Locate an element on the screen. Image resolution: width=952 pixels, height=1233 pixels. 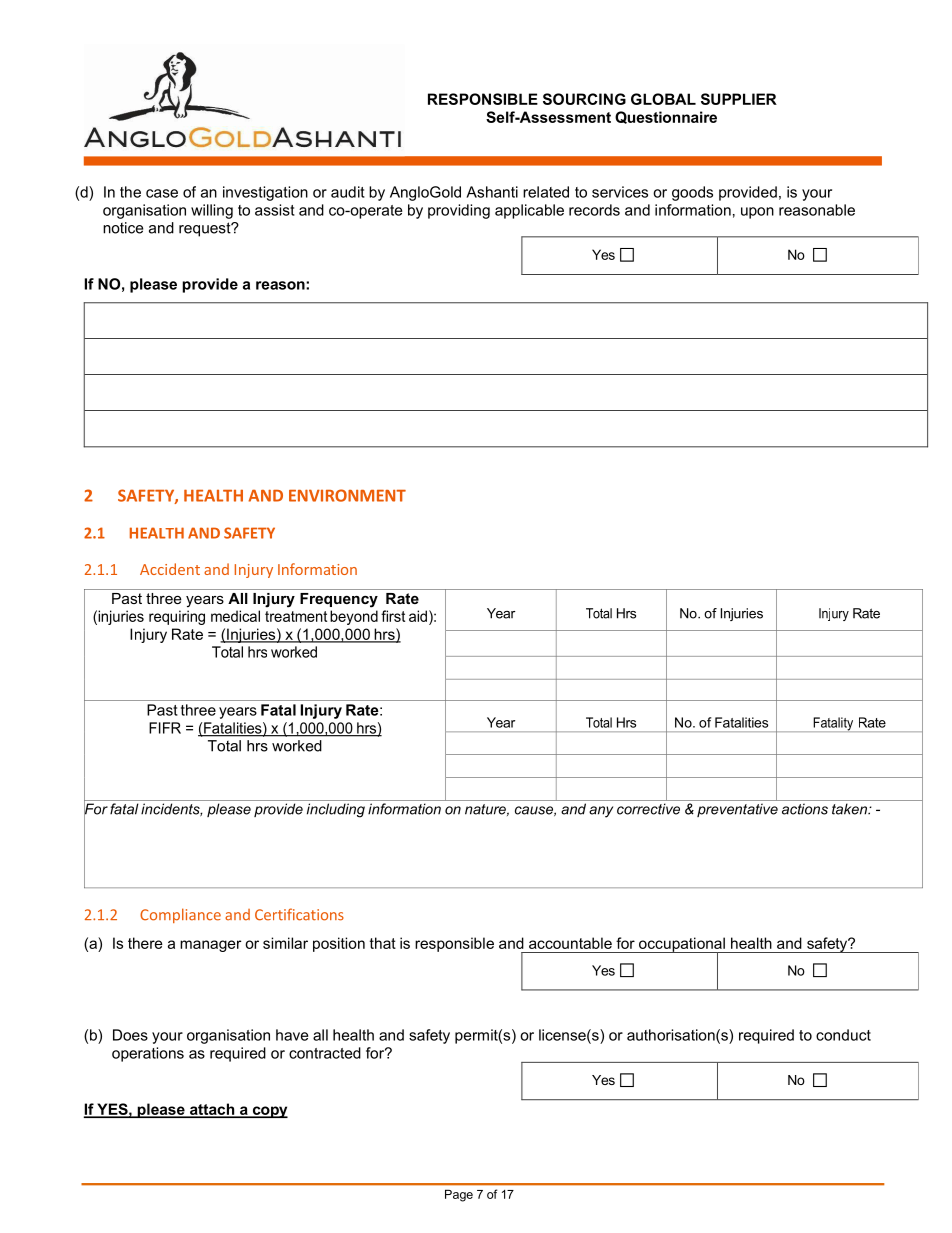
Ashanti is located at coordinates (492, 192).
